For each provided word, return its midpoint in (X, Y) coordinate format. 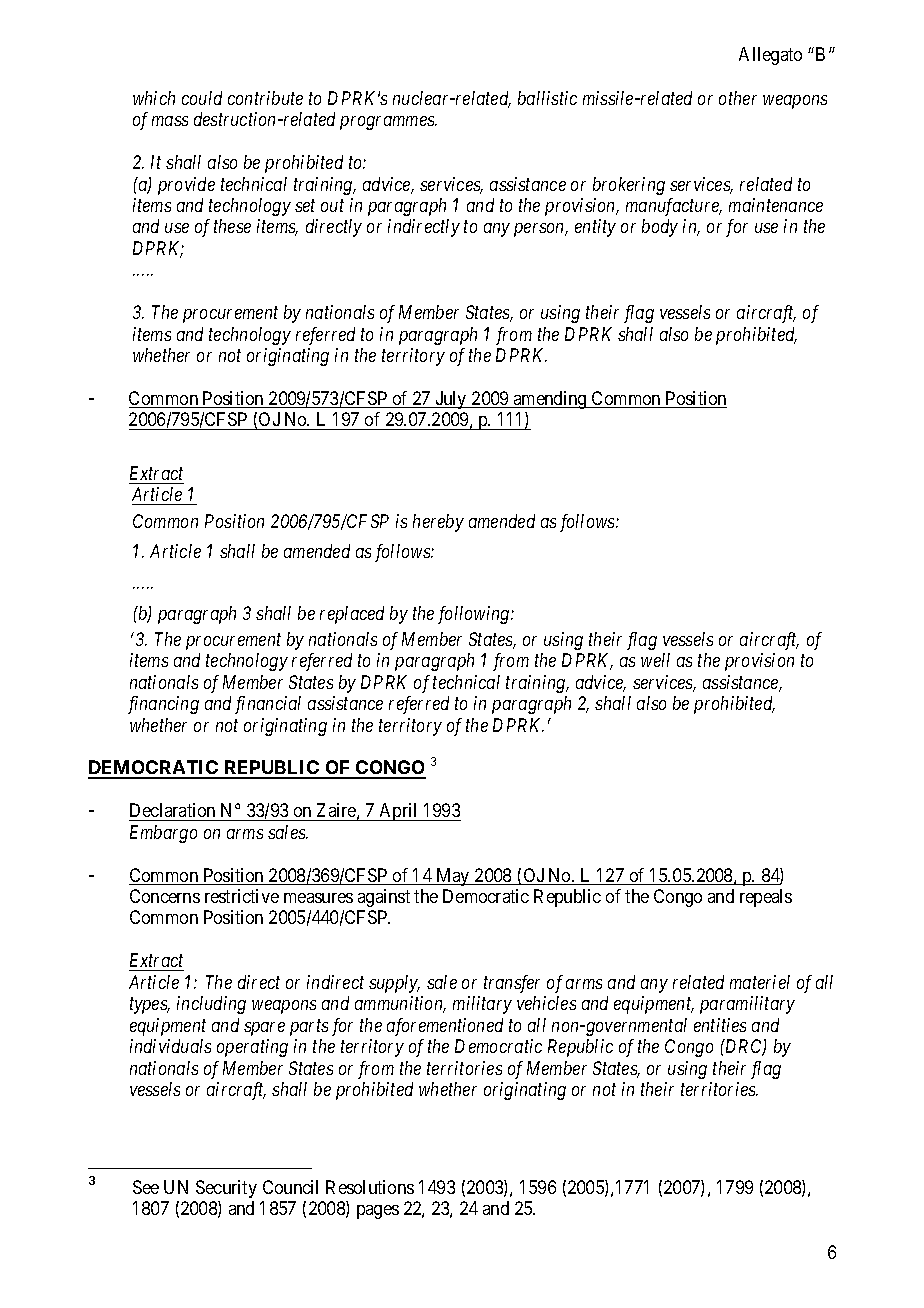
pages (378, 1212)
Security (226, 1189)
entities (720, 1025)
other (738, 98)
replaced (352, 615)
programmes (388, 123)
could (202, 98)
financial (268, 705)
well (655, 660)
